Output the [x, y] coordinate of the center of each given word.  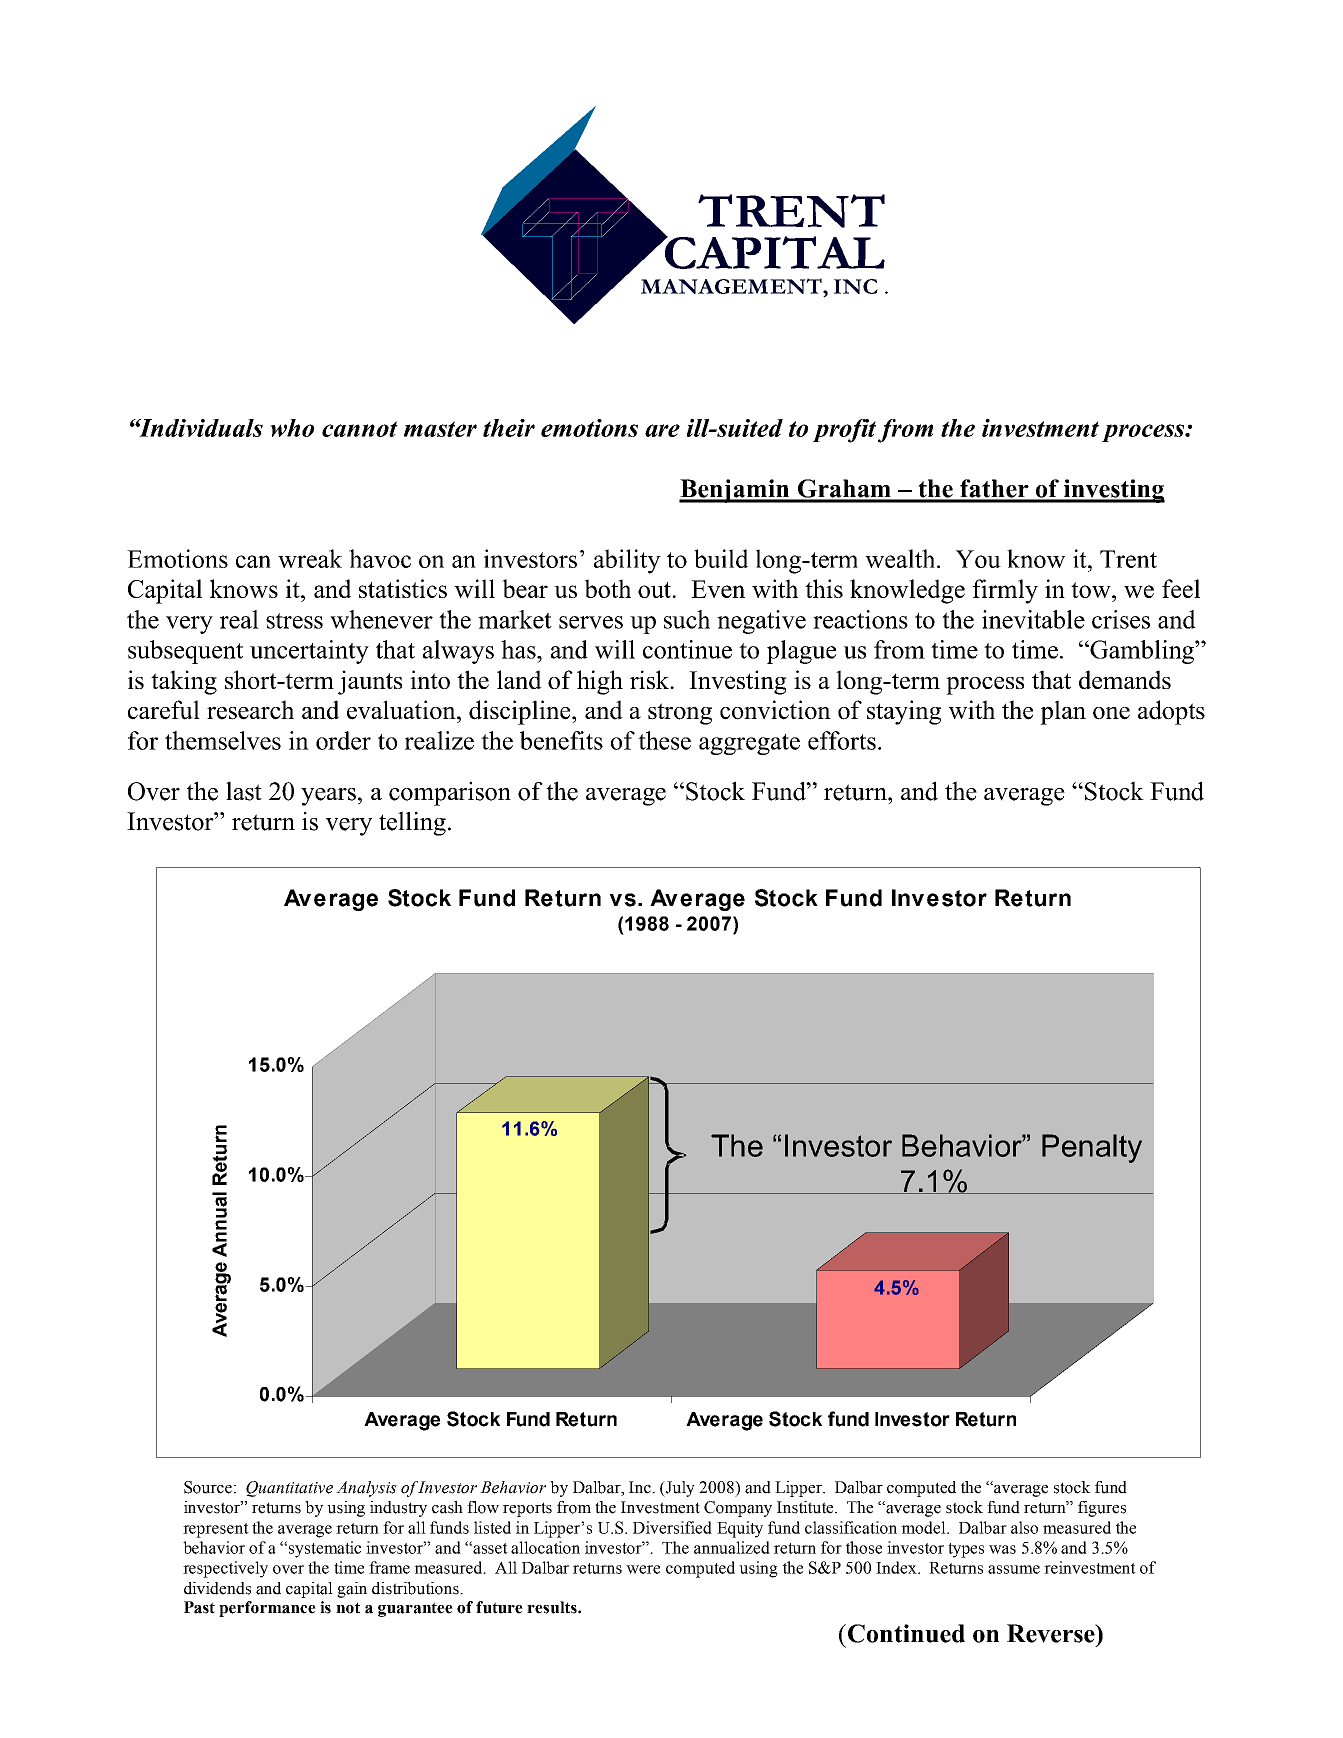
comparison [450, 793]
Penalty [1092, 1148]
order [343, 740]
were [643, 1569]
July [679, 1489]
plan [1063, 712]
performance [267, 1609]
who [292, 428]
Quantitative [289, 1489]
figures [1102, 1509]
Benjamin [735, 491]
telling [412, 823]
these [664, 740]
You [978, 559]
